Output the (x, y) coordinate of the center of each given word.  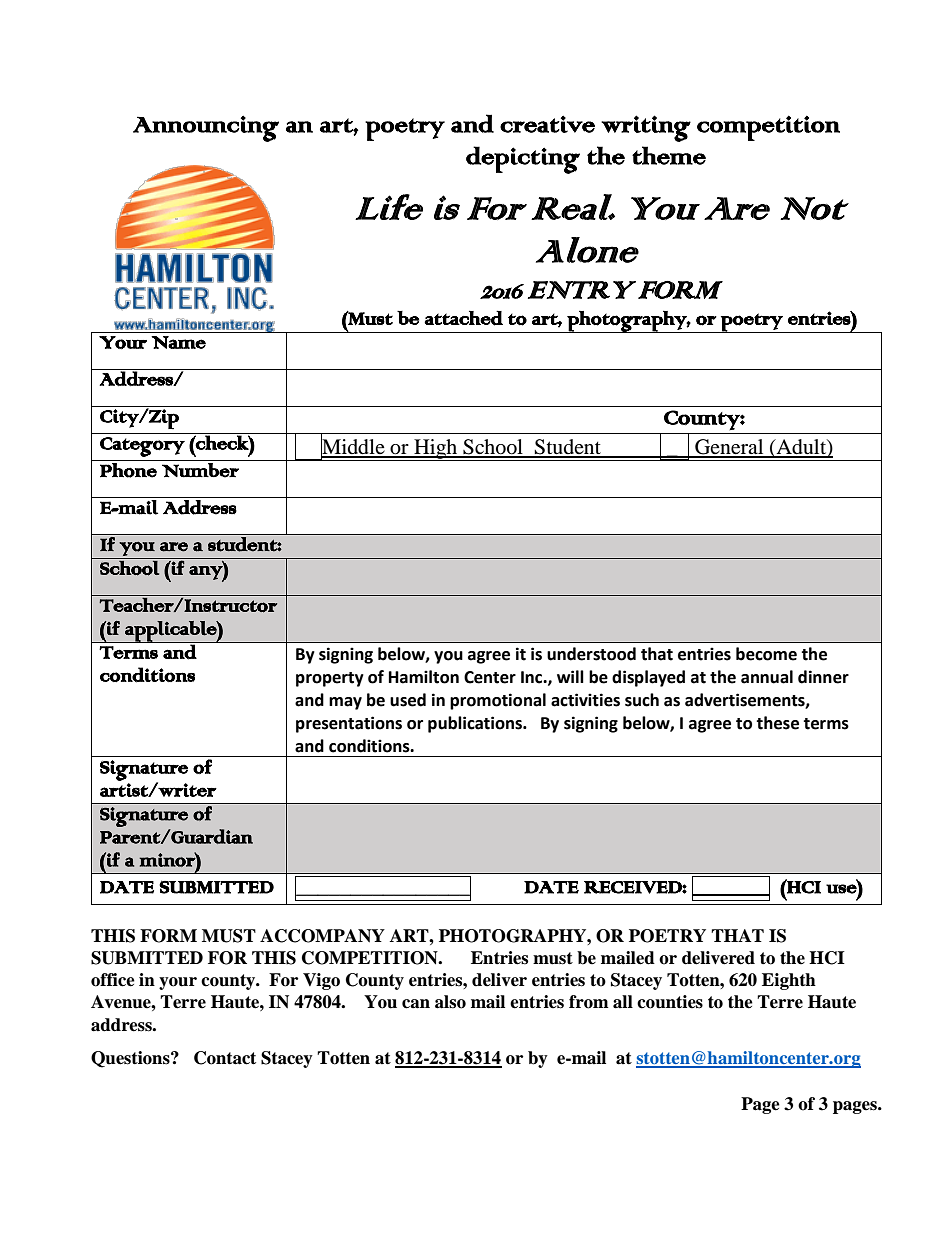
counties (670, 1002)
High (436, 450)
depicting (523, 160)
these (777, 723)
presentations (349, 724)
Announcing (206, 128)
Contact (225, 1058)
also (450, 1002)
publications (476, 724)
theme (669, 155)
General (729, 448)
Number (200, 470)
